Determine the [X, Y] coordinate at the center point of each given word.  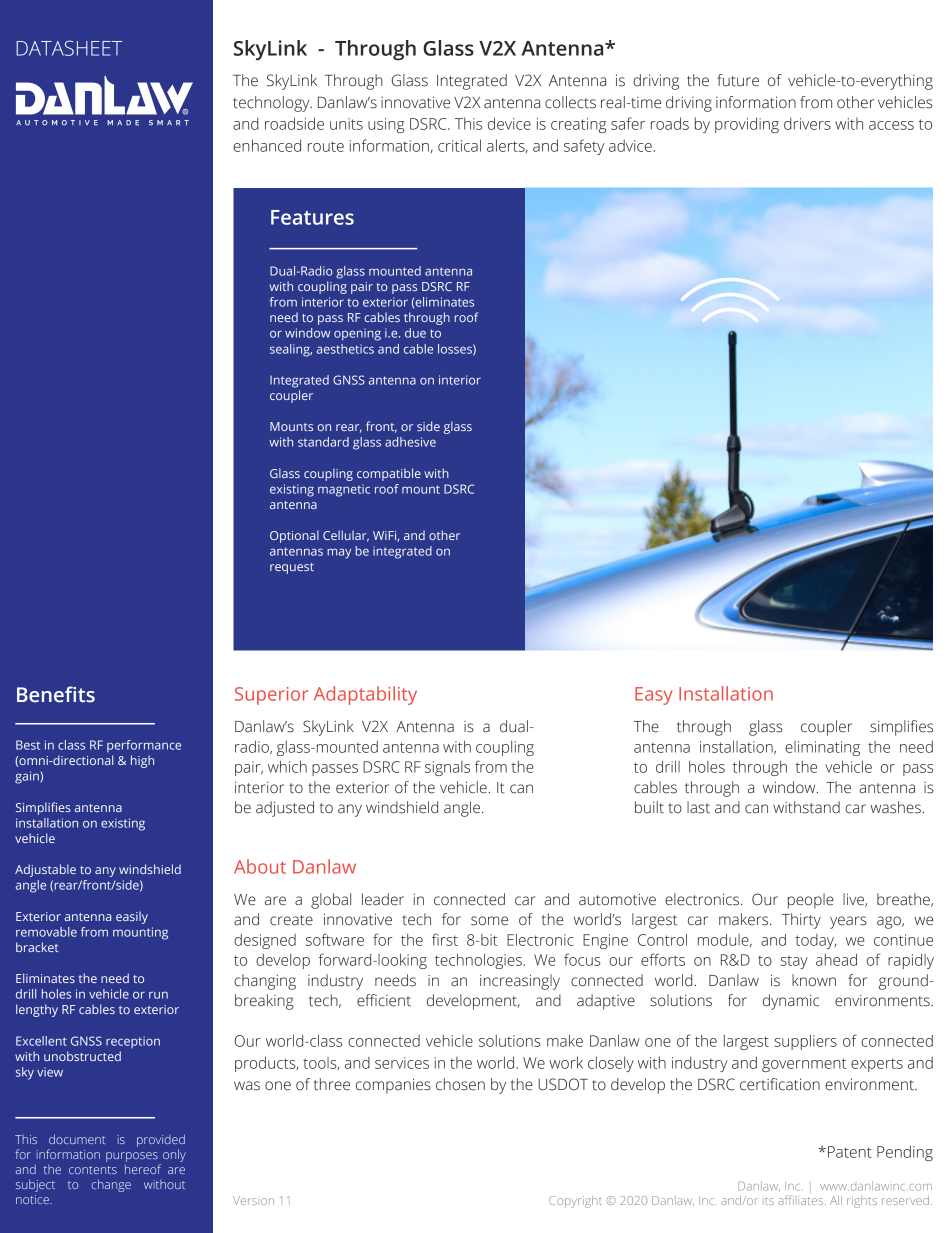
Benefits [56, 694]
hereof [143, 1169]
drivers [807, 123]
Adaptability [365, 695]
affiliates [802, 1200]
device [509, 123]
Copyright [575, 1202]
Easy [654, 696]
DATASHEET [69, 48]
